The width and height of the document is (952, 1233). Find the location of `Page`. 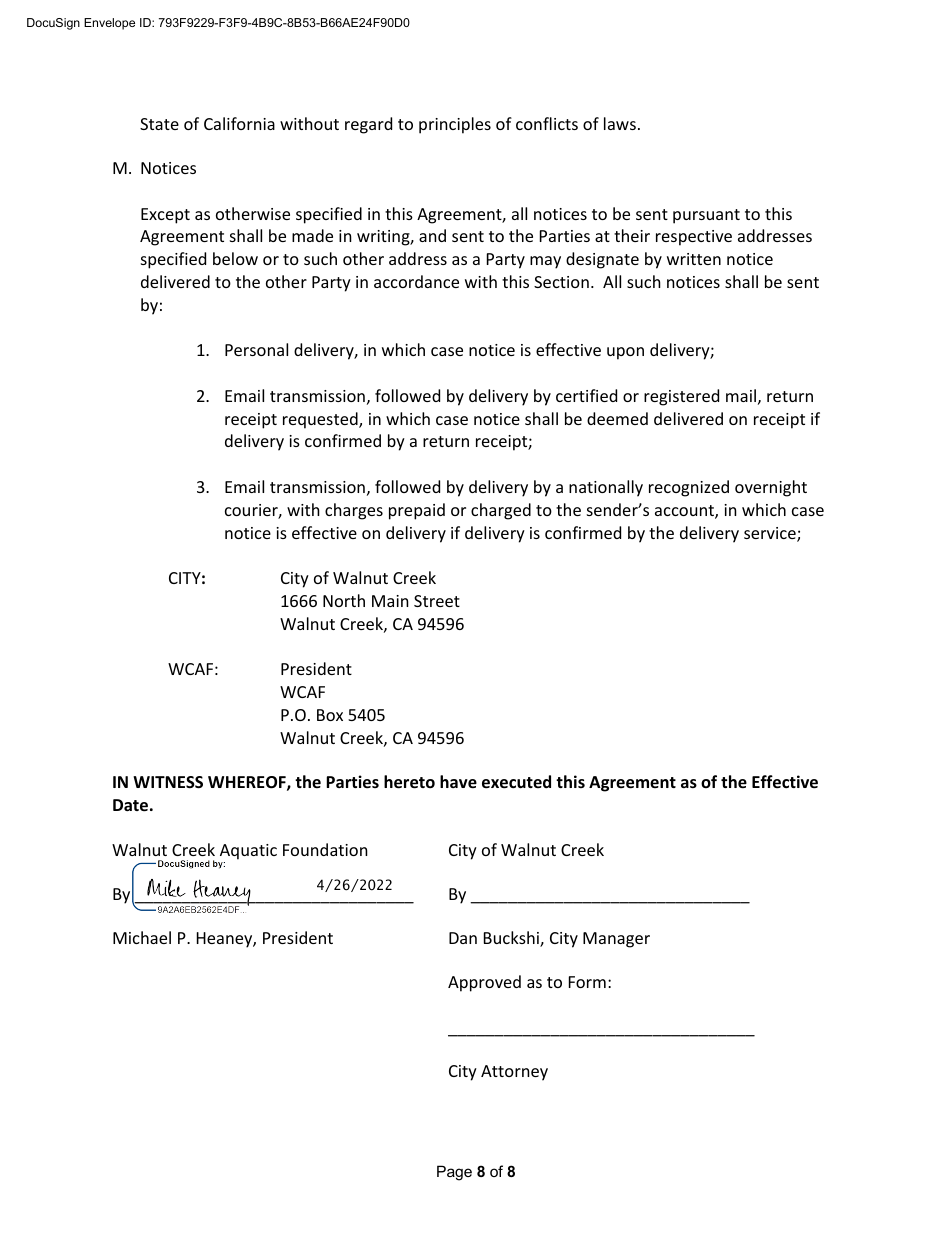

Page is located at coordinates (454, 1173).
